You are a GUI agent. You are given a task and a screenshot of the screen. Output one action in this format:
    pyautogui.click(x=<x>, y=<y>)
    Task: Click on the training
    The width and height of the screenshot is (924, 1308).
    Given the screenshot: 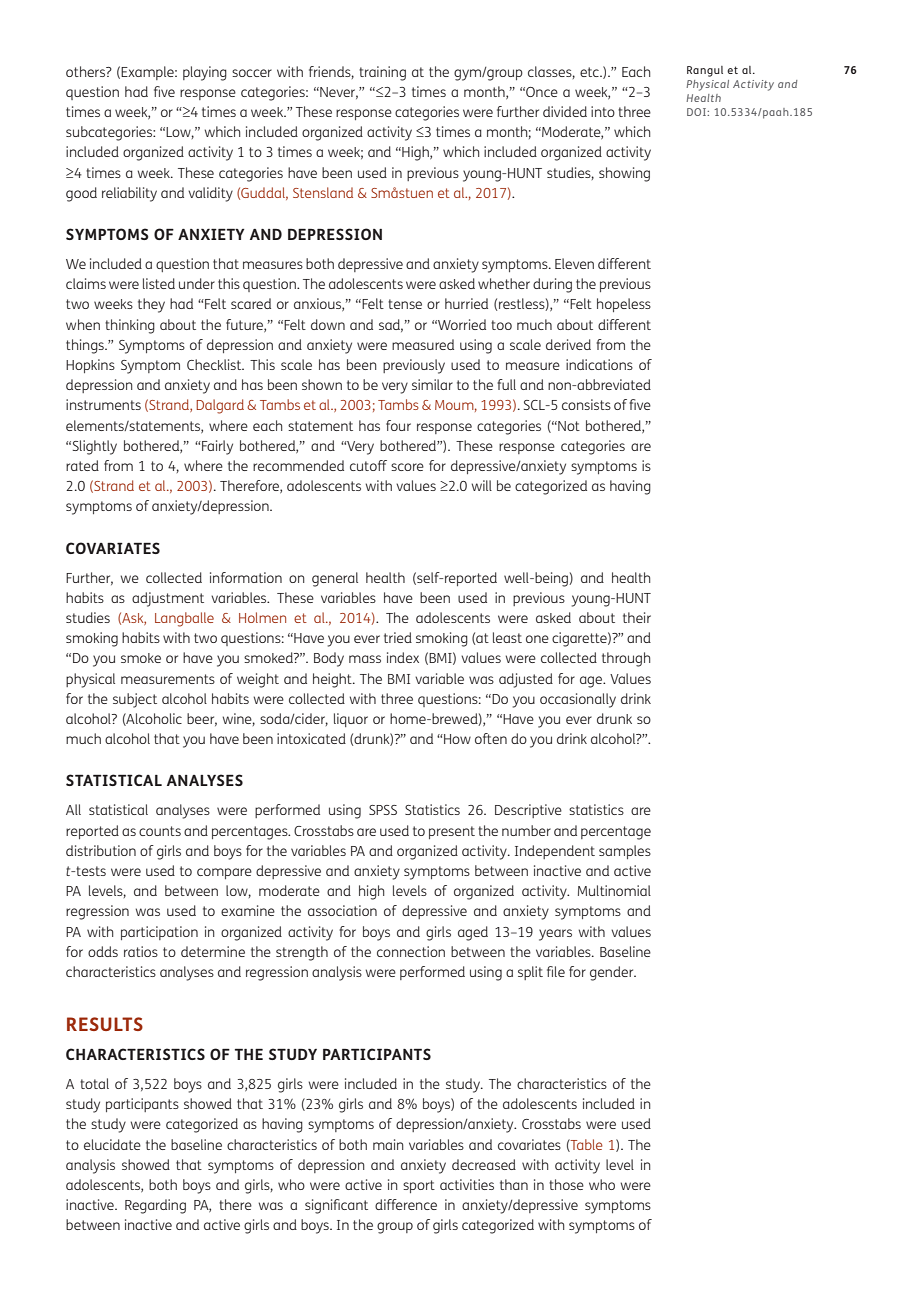 What is the action you would take?
    pyautogui.click(x=382, y=73)
